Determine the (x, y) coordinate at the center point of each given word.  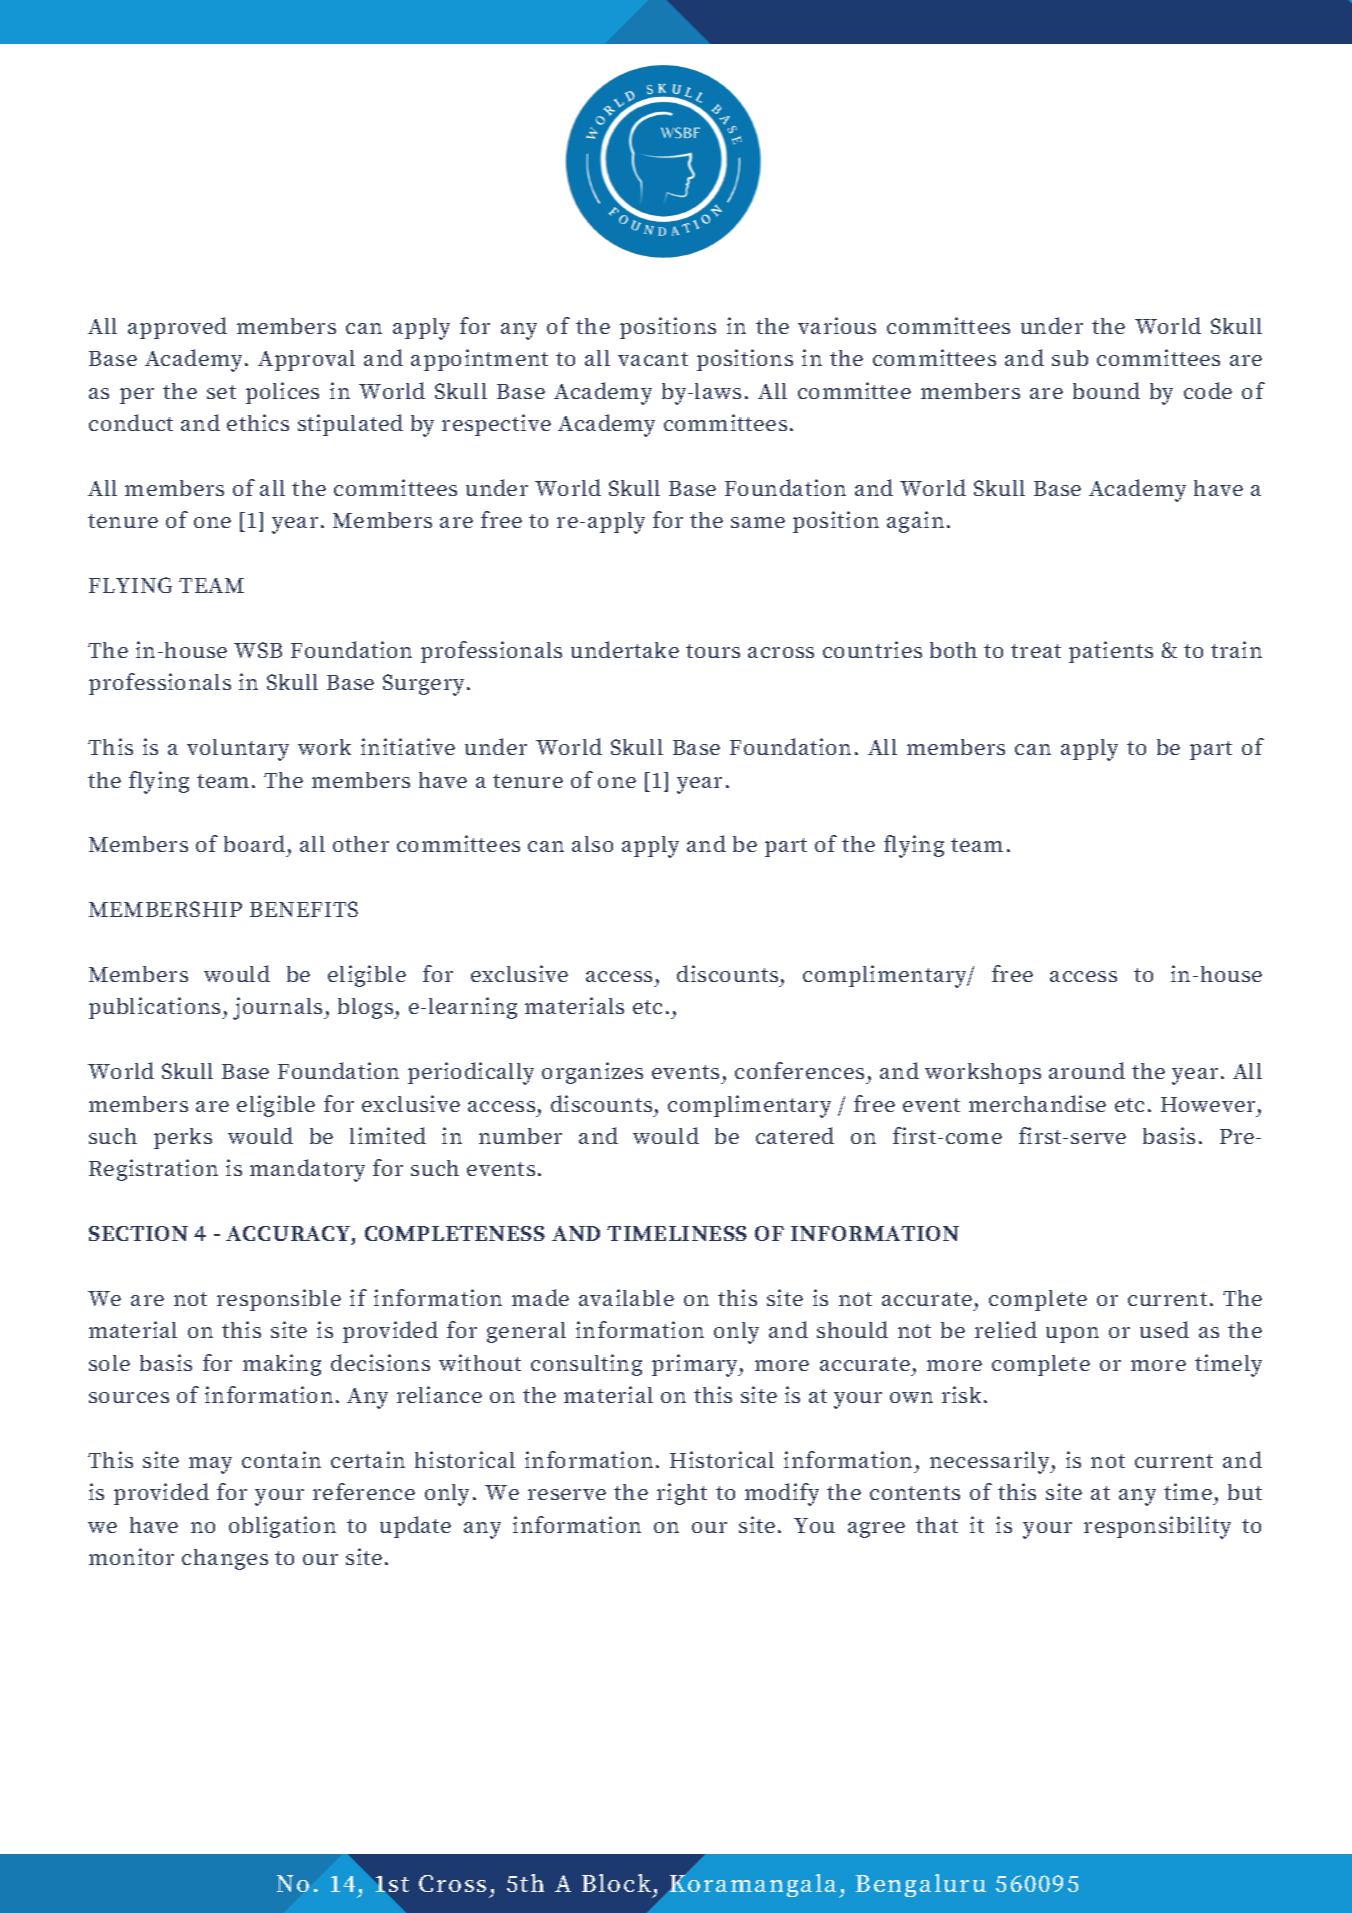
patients (1111, 652)
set (221, 392)
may (210, 1465)
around (1087, 1070)
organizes (592, 1073)
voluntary (238, 750)
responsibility (1157, 1527)
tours (713, 651)
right (682, 1494)
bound (1106, 390)
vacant (653, 359)
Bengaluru (921, 1885)
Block (616, 1883)
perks (183, 1138)
